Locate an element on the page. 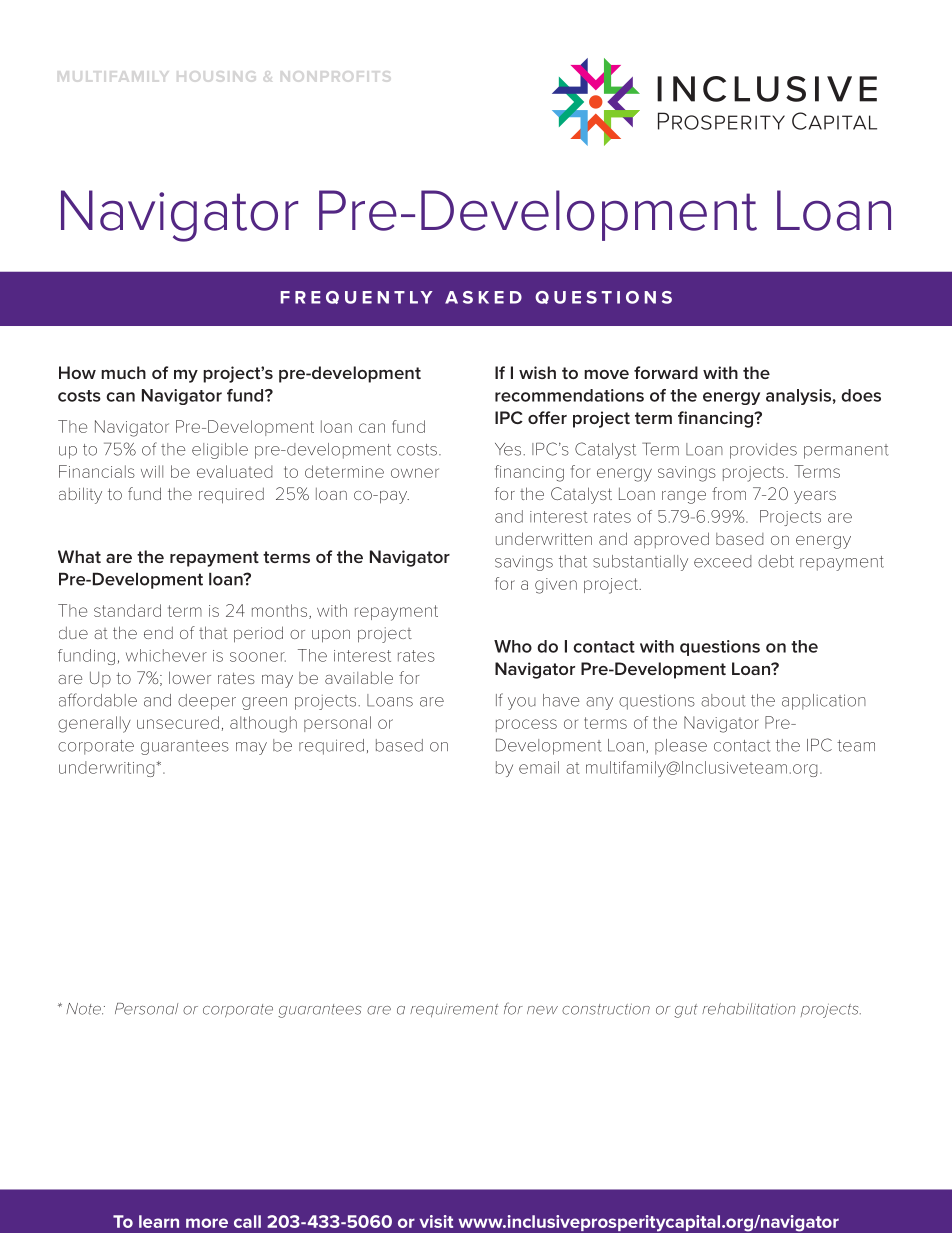  learn is located at coordinates (159, 1221).
